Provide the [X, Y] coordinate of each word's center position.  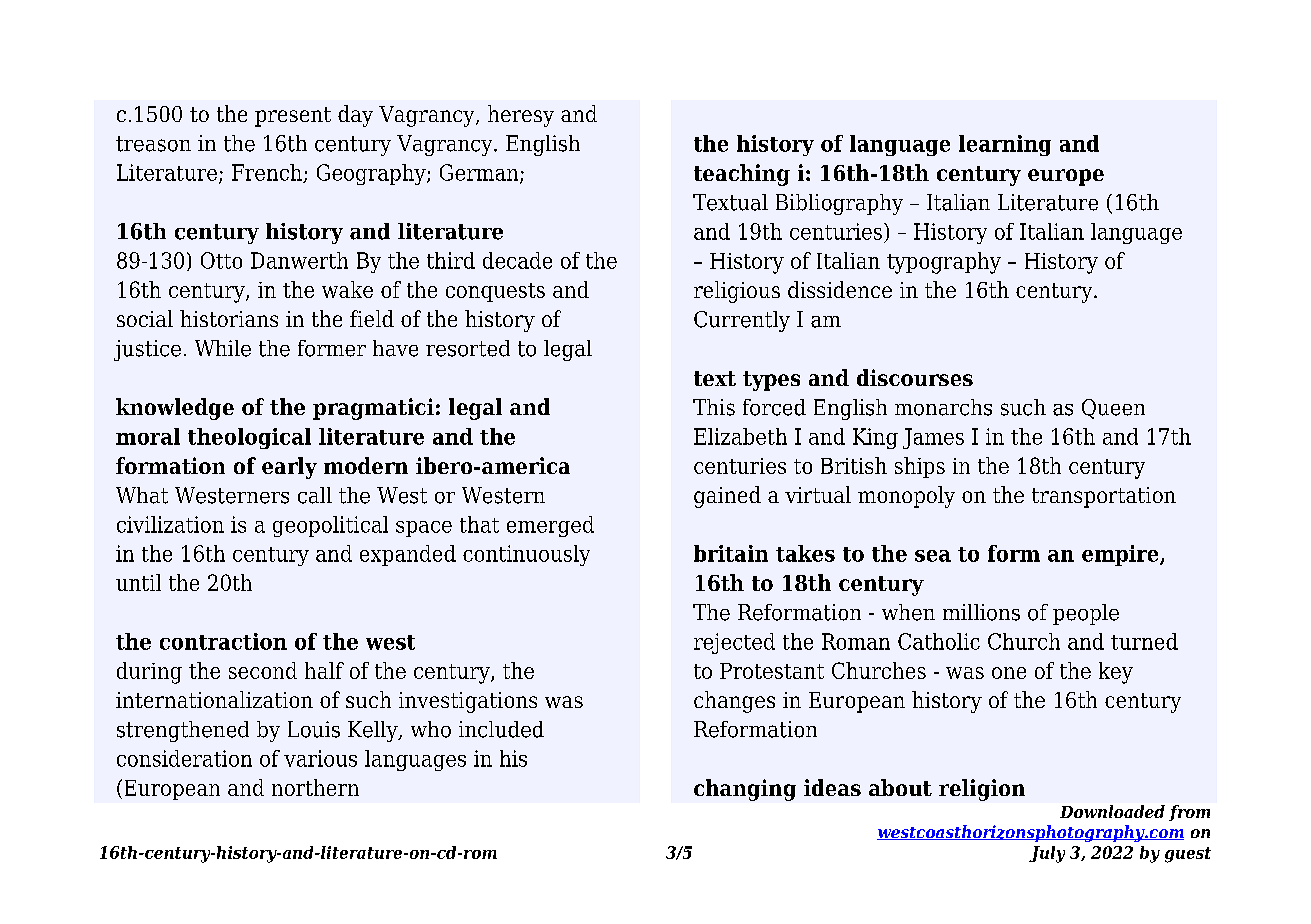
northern [315, 787]
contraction [223, 641]
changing [745, 790]
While [223, 348]
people [1086, 614]
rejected [734, 643]
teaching [742, 175]
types [771, 381]
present [293, 117]
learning [1005, 145]
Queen [1113, 409]
